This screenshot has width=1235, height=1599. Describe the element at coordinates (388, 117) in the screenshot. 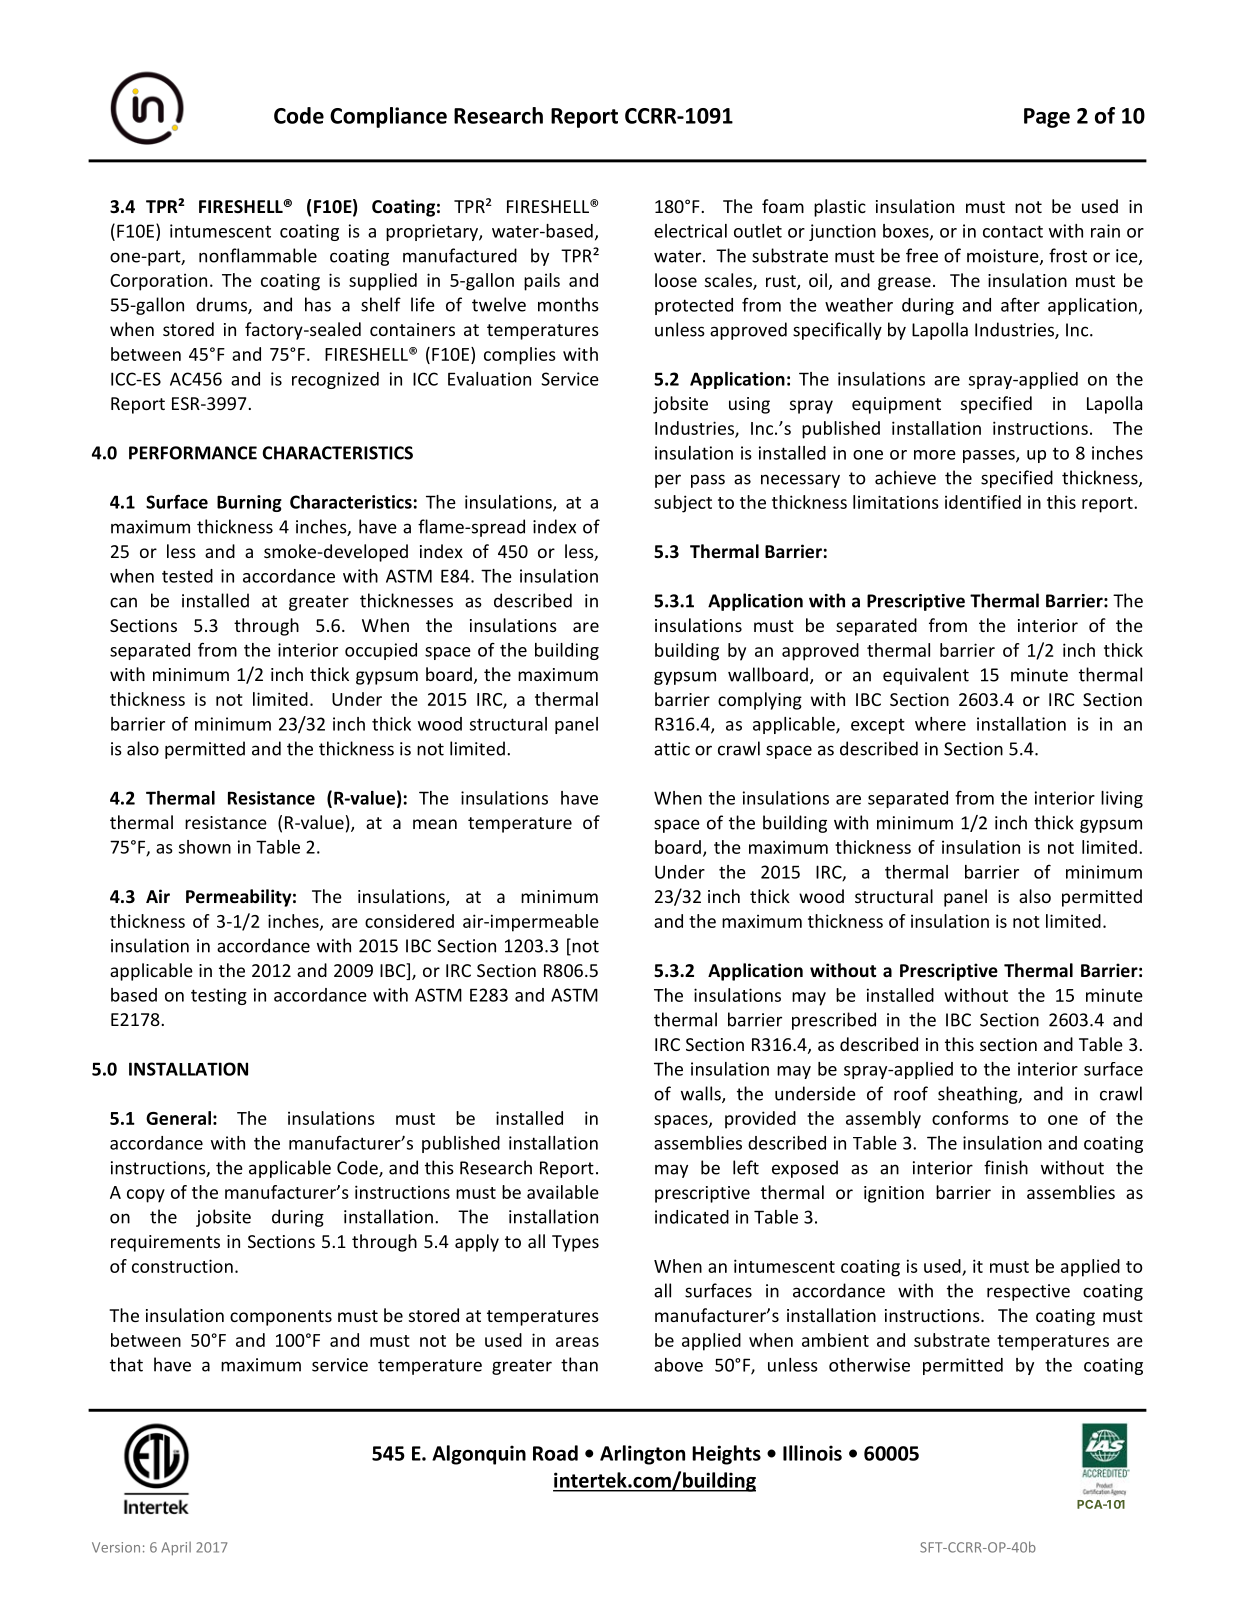

I see `Compliance` at that location.
